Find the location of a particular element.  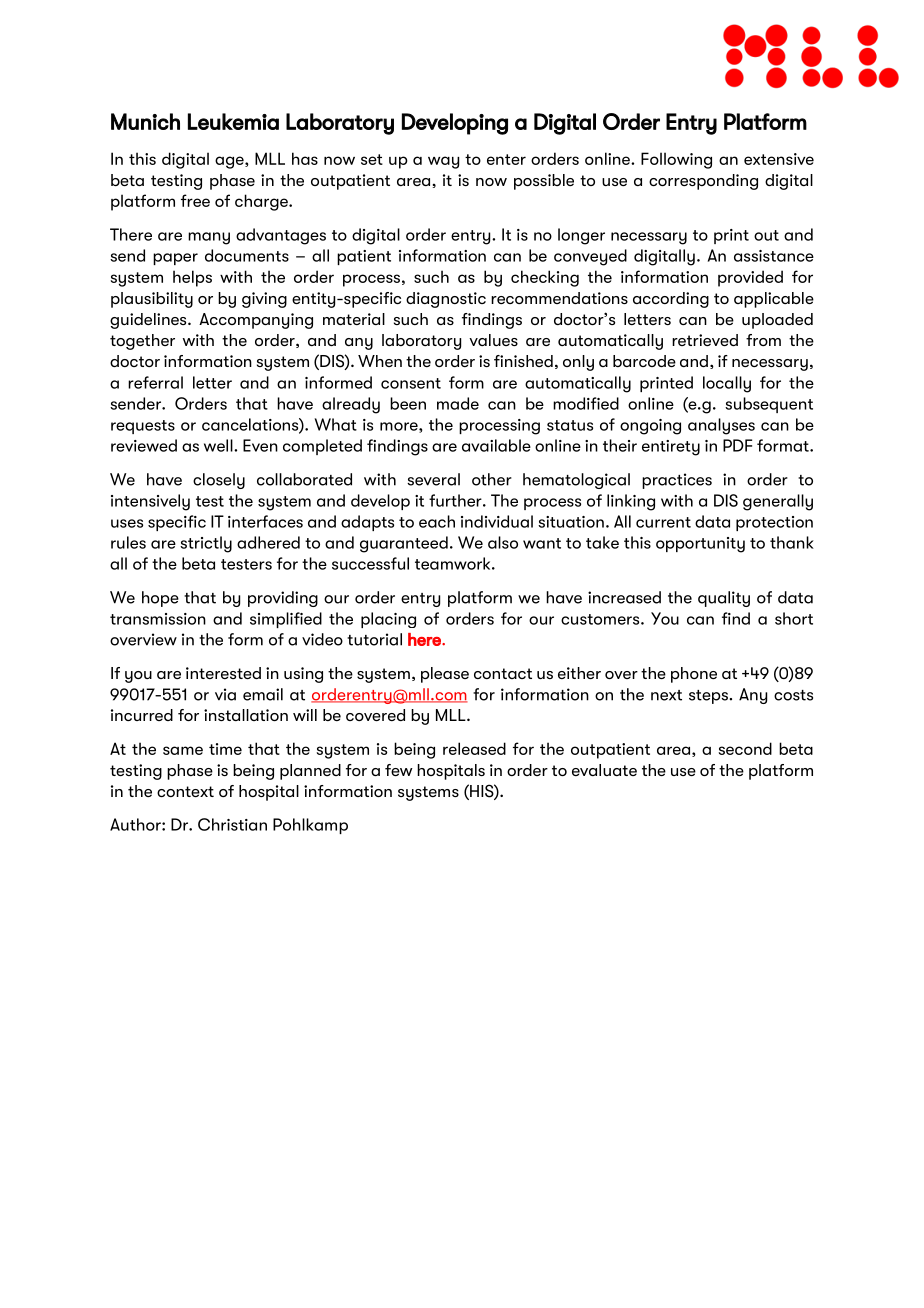

phone is located at coordinates (694, 675).
